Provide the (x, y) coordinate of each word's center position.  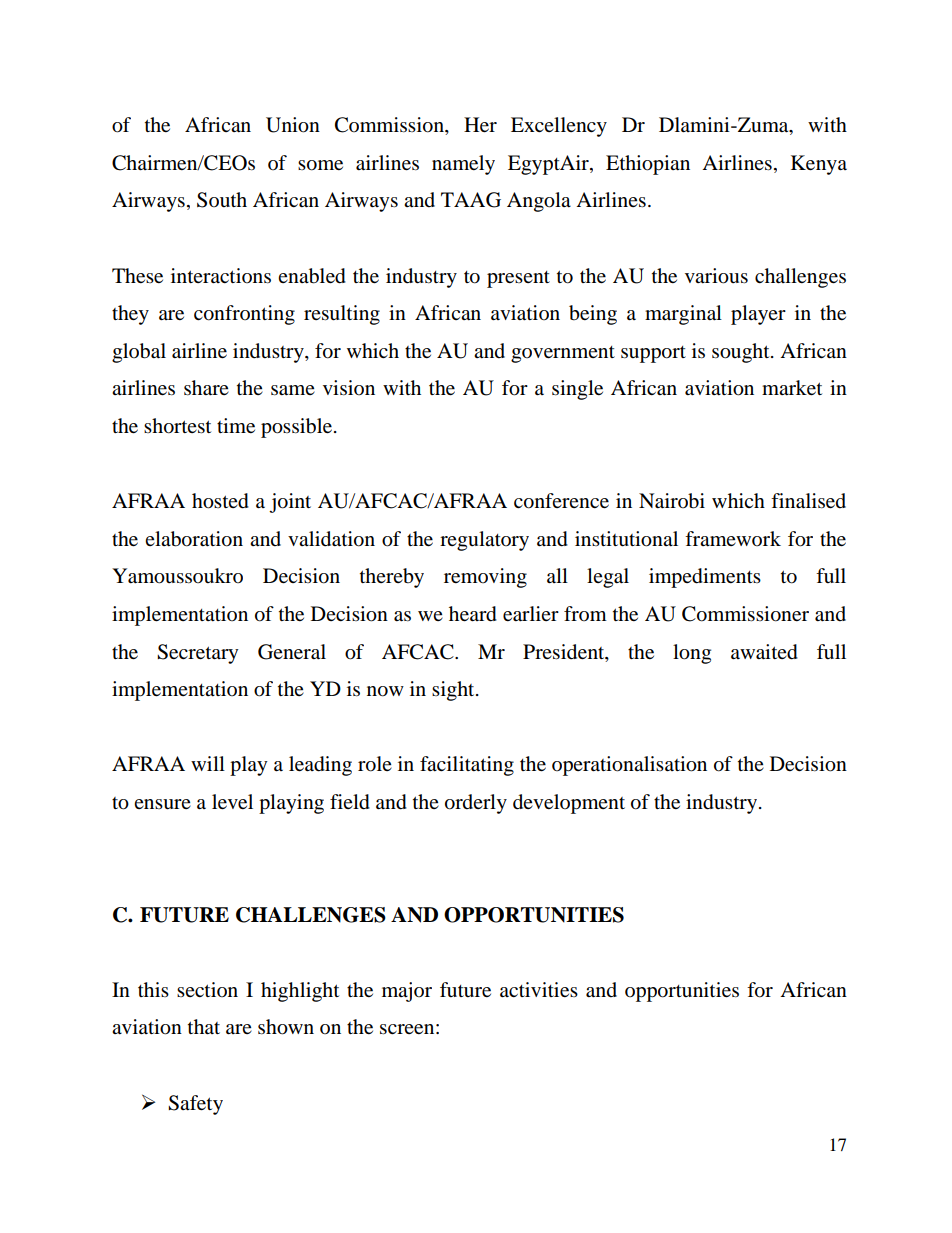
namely (463, 165)
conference (561, 501)
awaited (764, 652)
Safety (195, 1105)
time (236, 425)
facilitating (467, 766)
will (208, 763)
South (222, 200)
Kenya (819, 165)
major (407, 992)
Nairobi (672, 501)
